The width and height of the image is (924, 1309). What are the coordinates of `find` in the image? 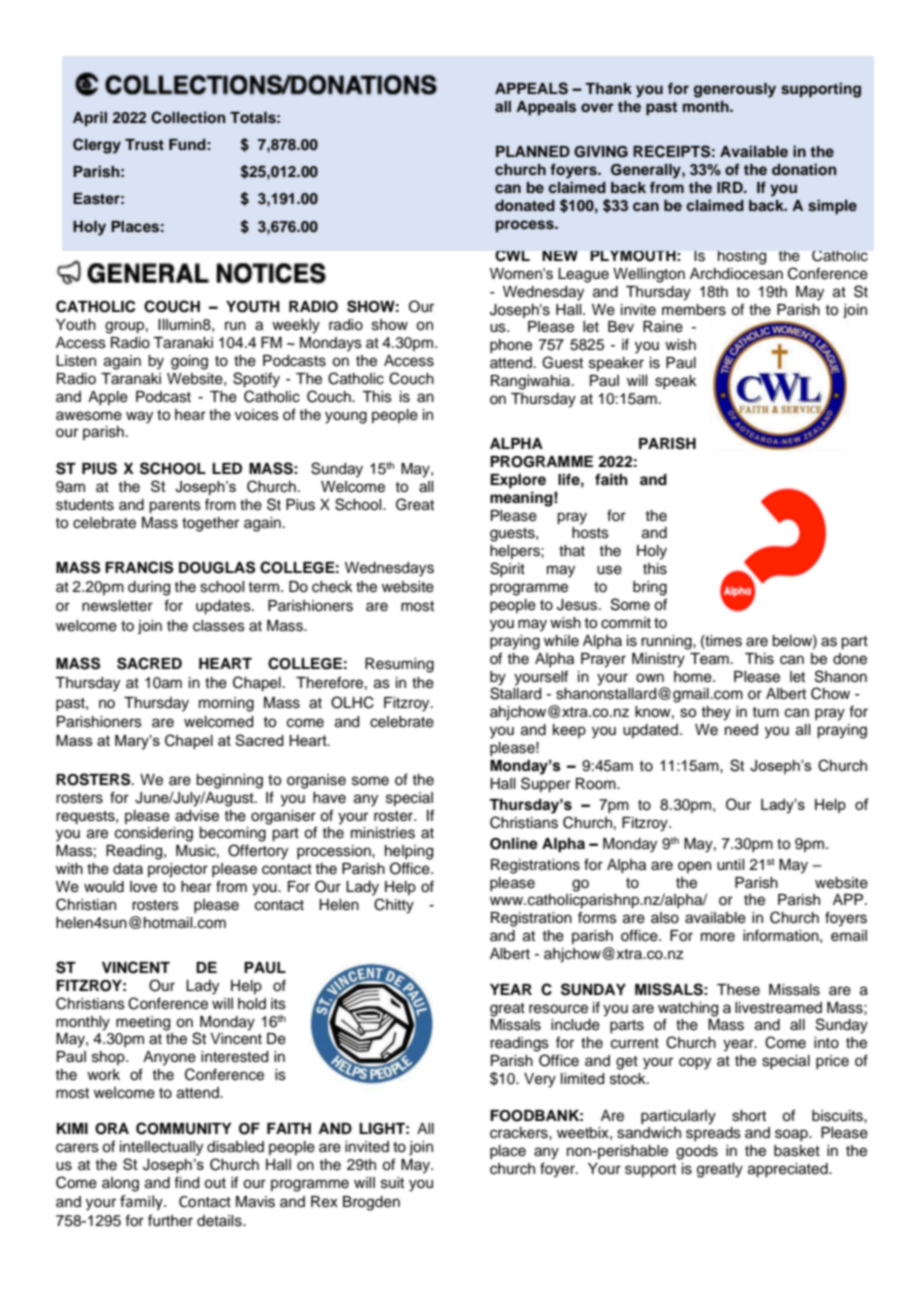 It's located at (186, 1182).
